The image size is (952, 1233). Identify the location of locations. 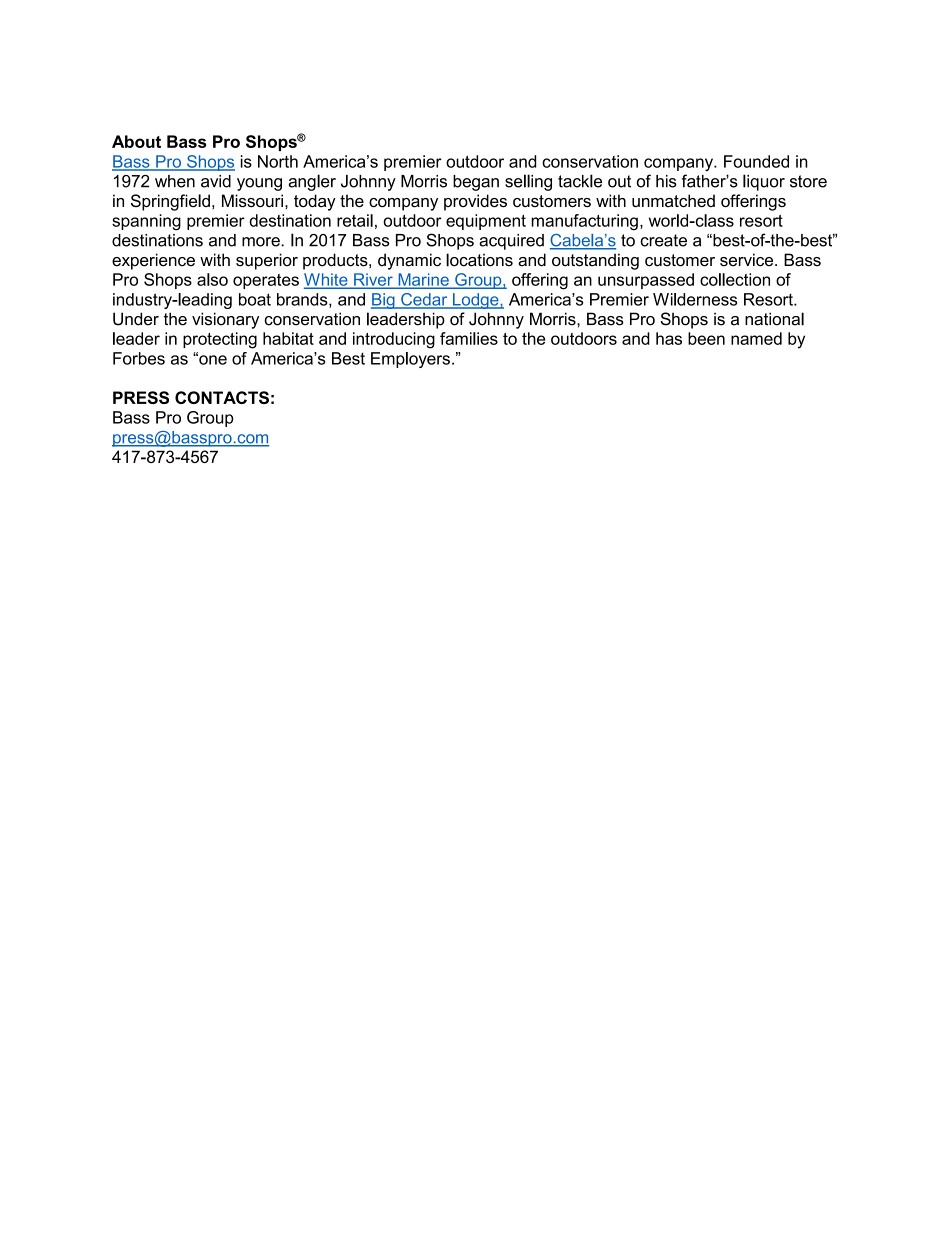
(479, 260).
